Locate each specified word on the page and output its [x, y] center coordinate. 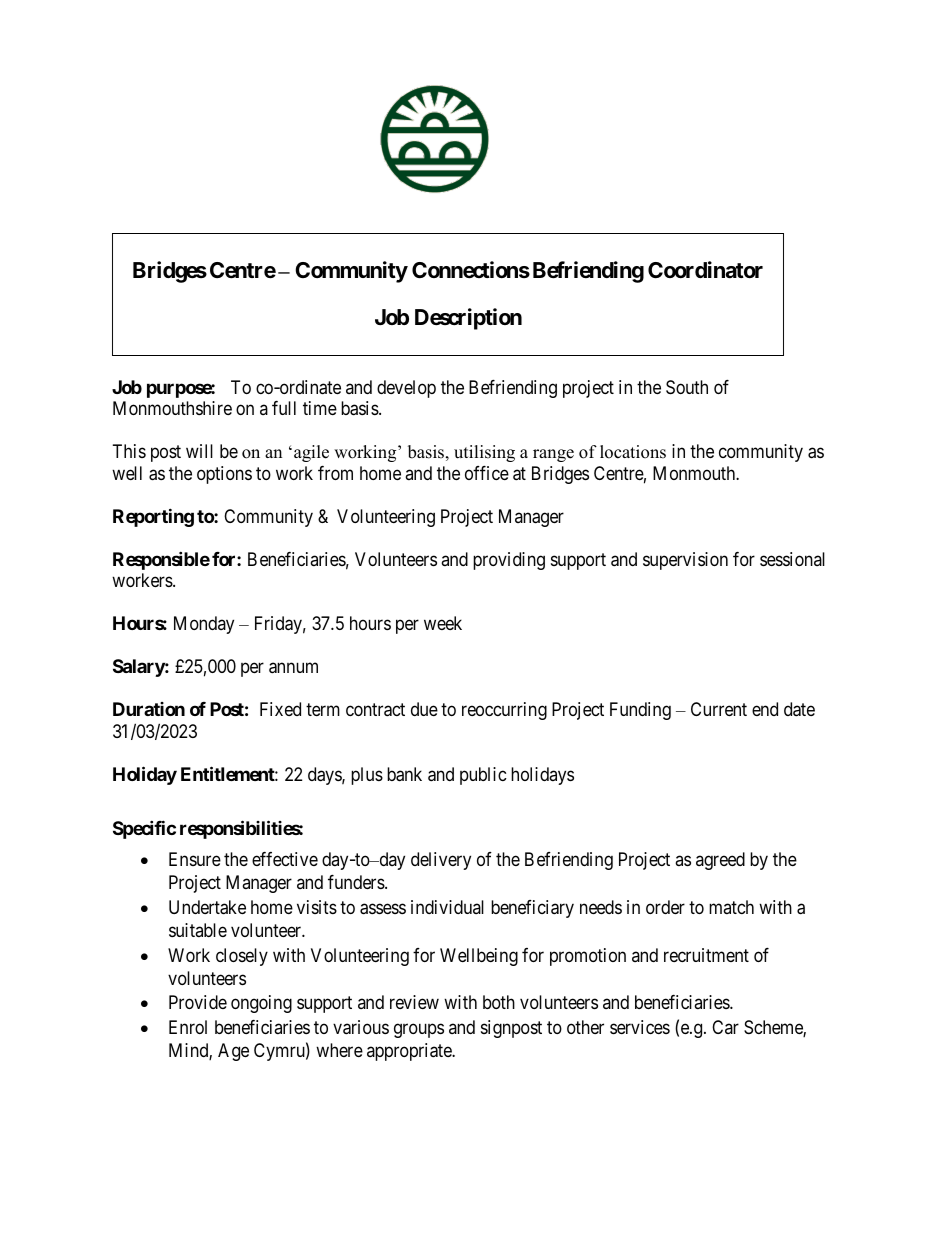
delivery [441, 861]
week [443, 623]
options [224, 475]
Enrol [188, 1027]
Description [468, 319]
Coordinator [705, 270]
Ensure [195, 859]
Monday [204, 625]
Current [719, 709]
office [487, 473]
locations [633, 452]
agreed [720, 861]
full [284, 408]
